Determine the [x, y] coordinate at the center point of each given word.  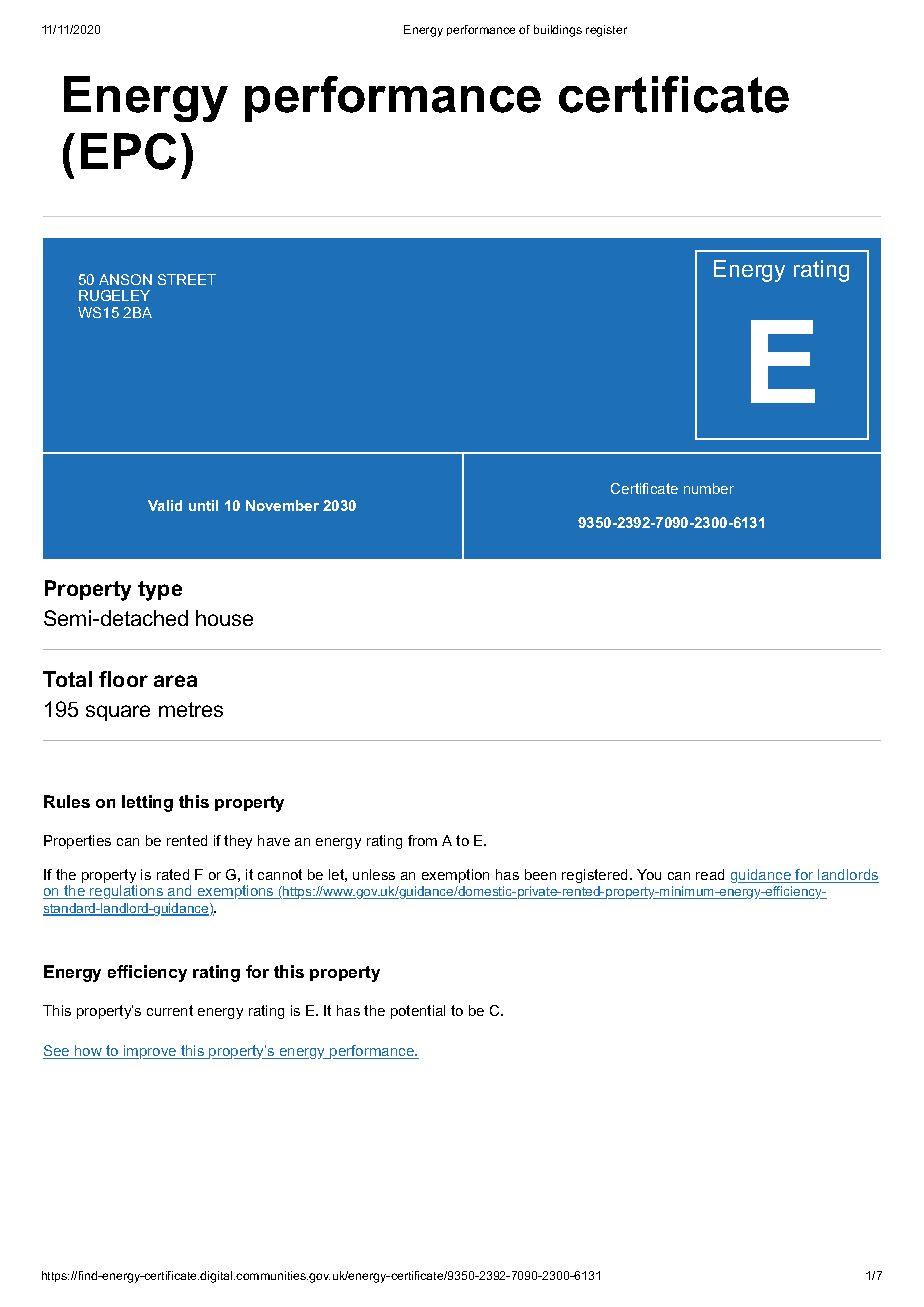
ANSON [125, 279]
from [422, 840]
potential [418, 1012]
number [709, 488]
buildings [558, 31]
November [282, 505]
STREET [187, 279]
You [649, 874]
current [170, 1010]
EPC [128, 151]
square [118, 713]
